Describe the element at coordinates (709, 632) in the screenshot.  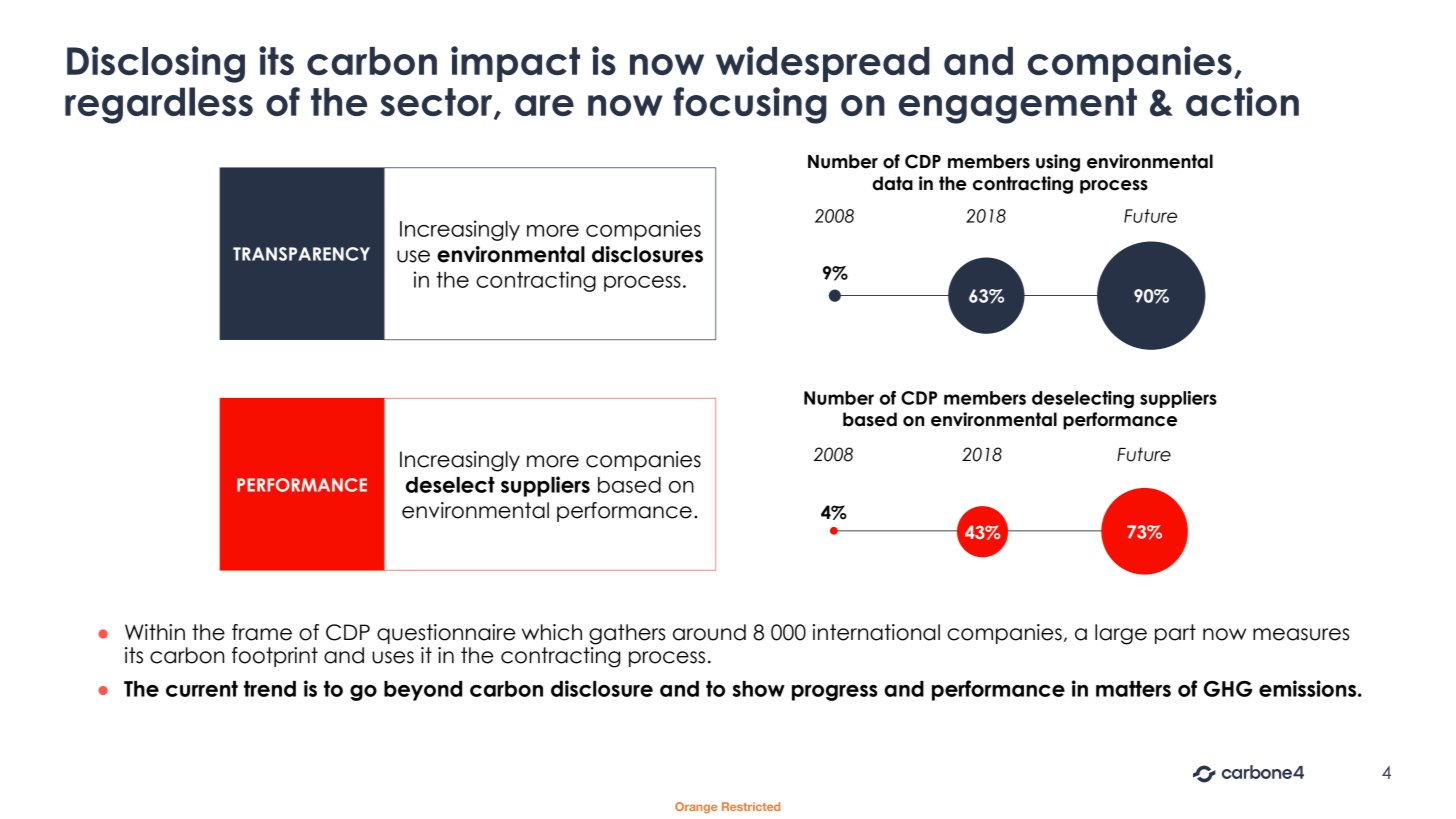
I see `around` at that location.
